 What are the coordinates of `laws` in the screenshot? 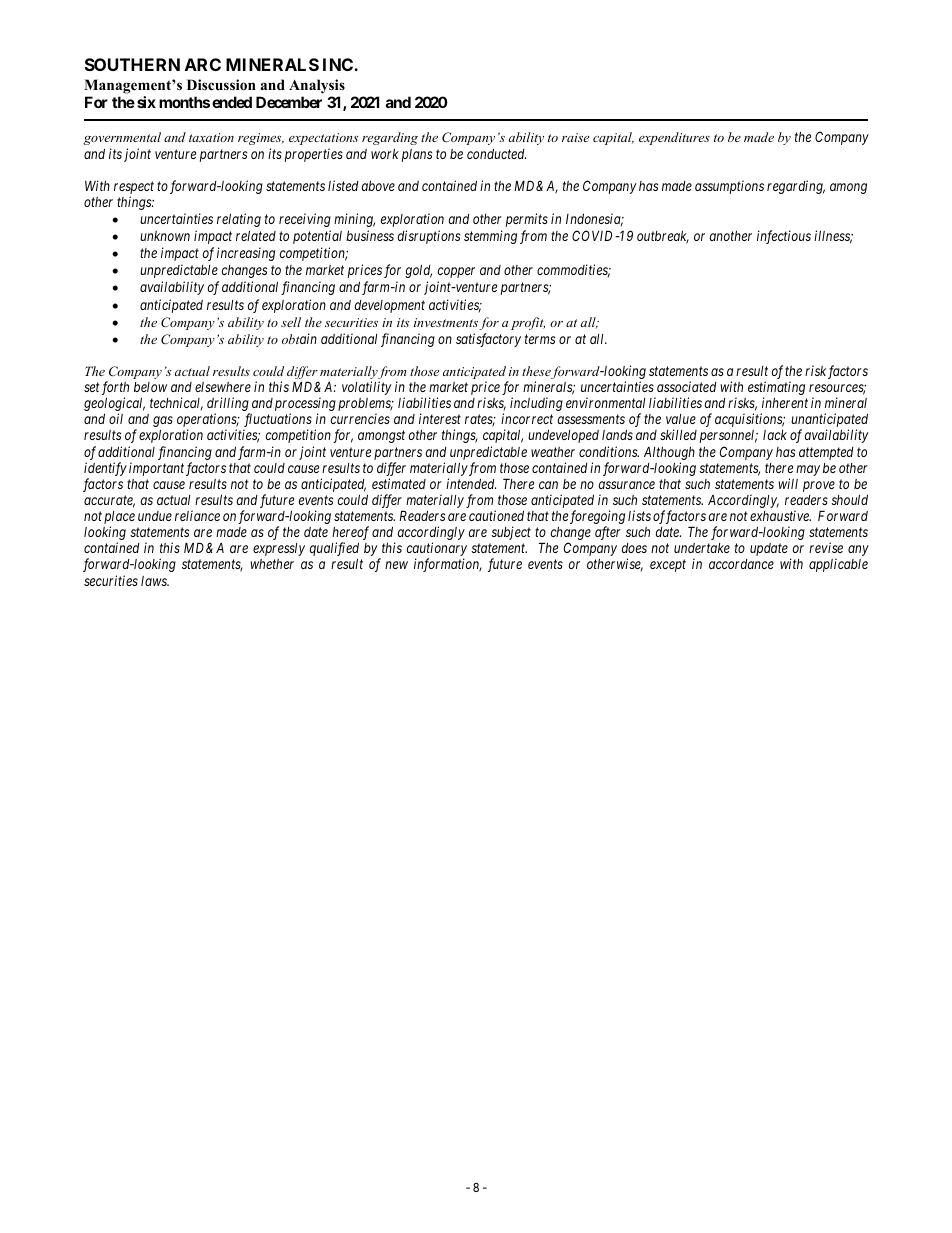 It's located at (155, 581).
